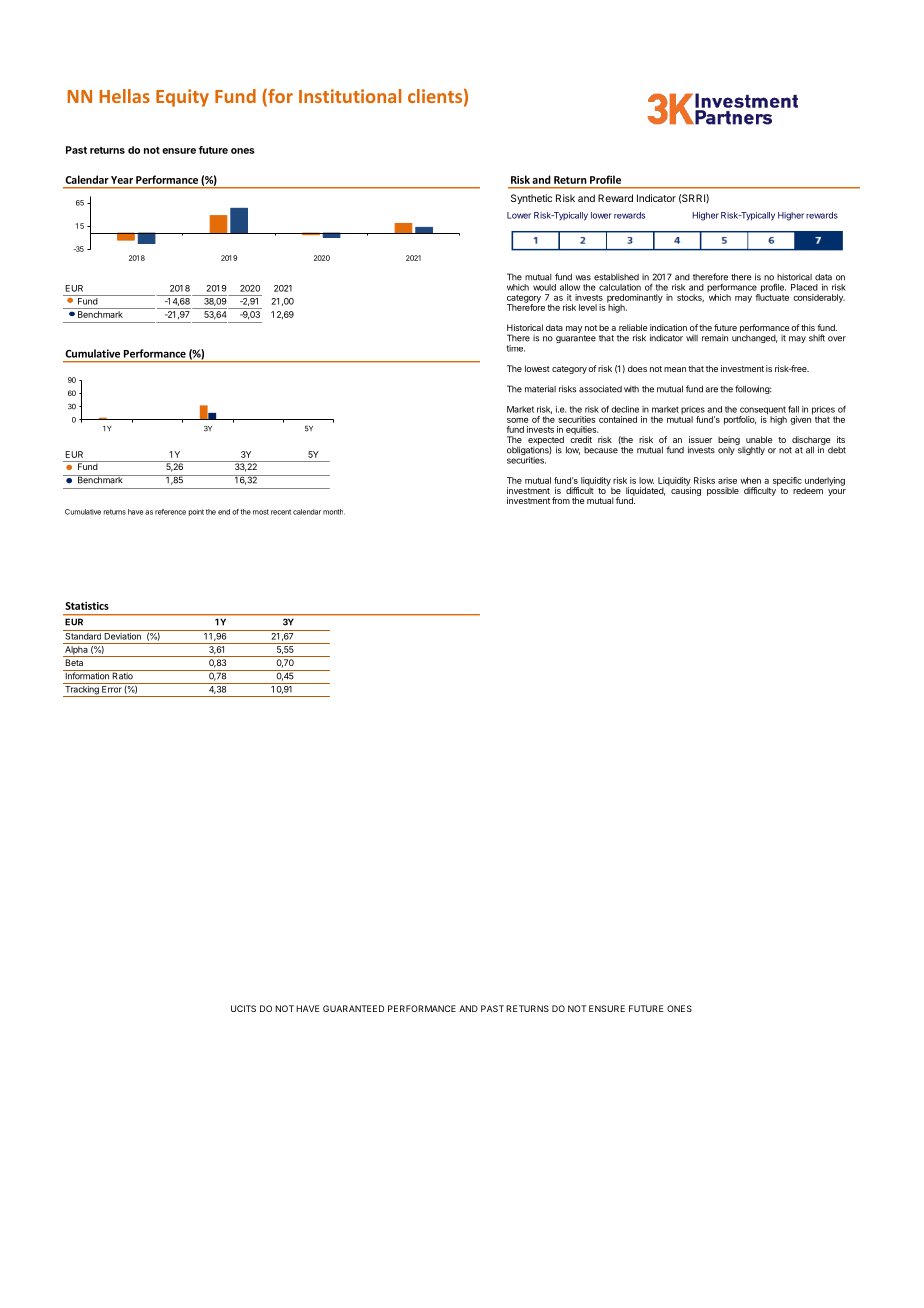 The width and height of the document is (924, 1308). Describe the element at coordinates (87, 675) in the document. I see `Information` at that location.
